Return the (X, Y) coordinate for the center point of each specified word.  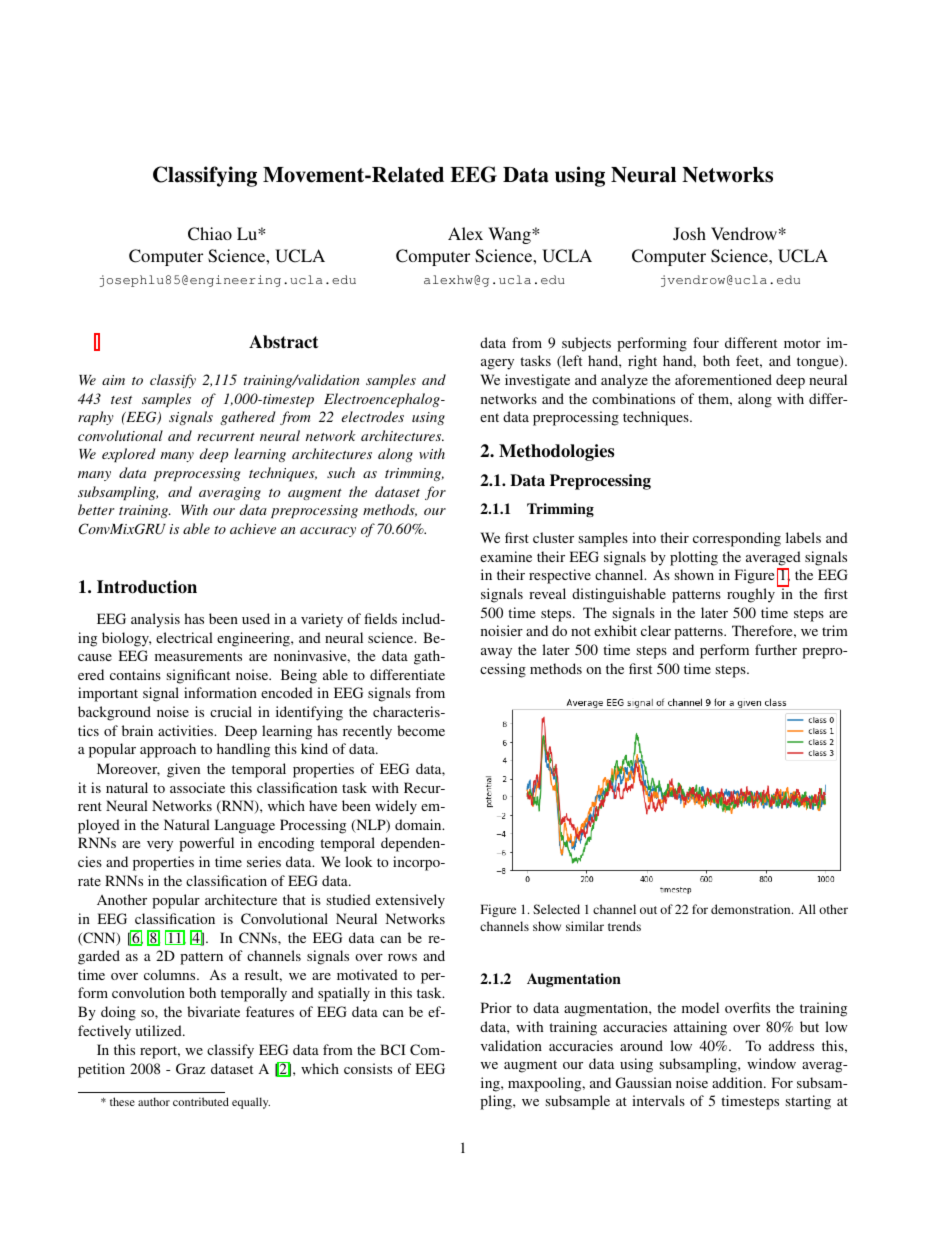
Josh (689, 233)
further (776, 649)
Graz (190, 1068)
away (496, 653)
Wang (510, 235)
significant (198, 676)
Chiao (210, 234)
